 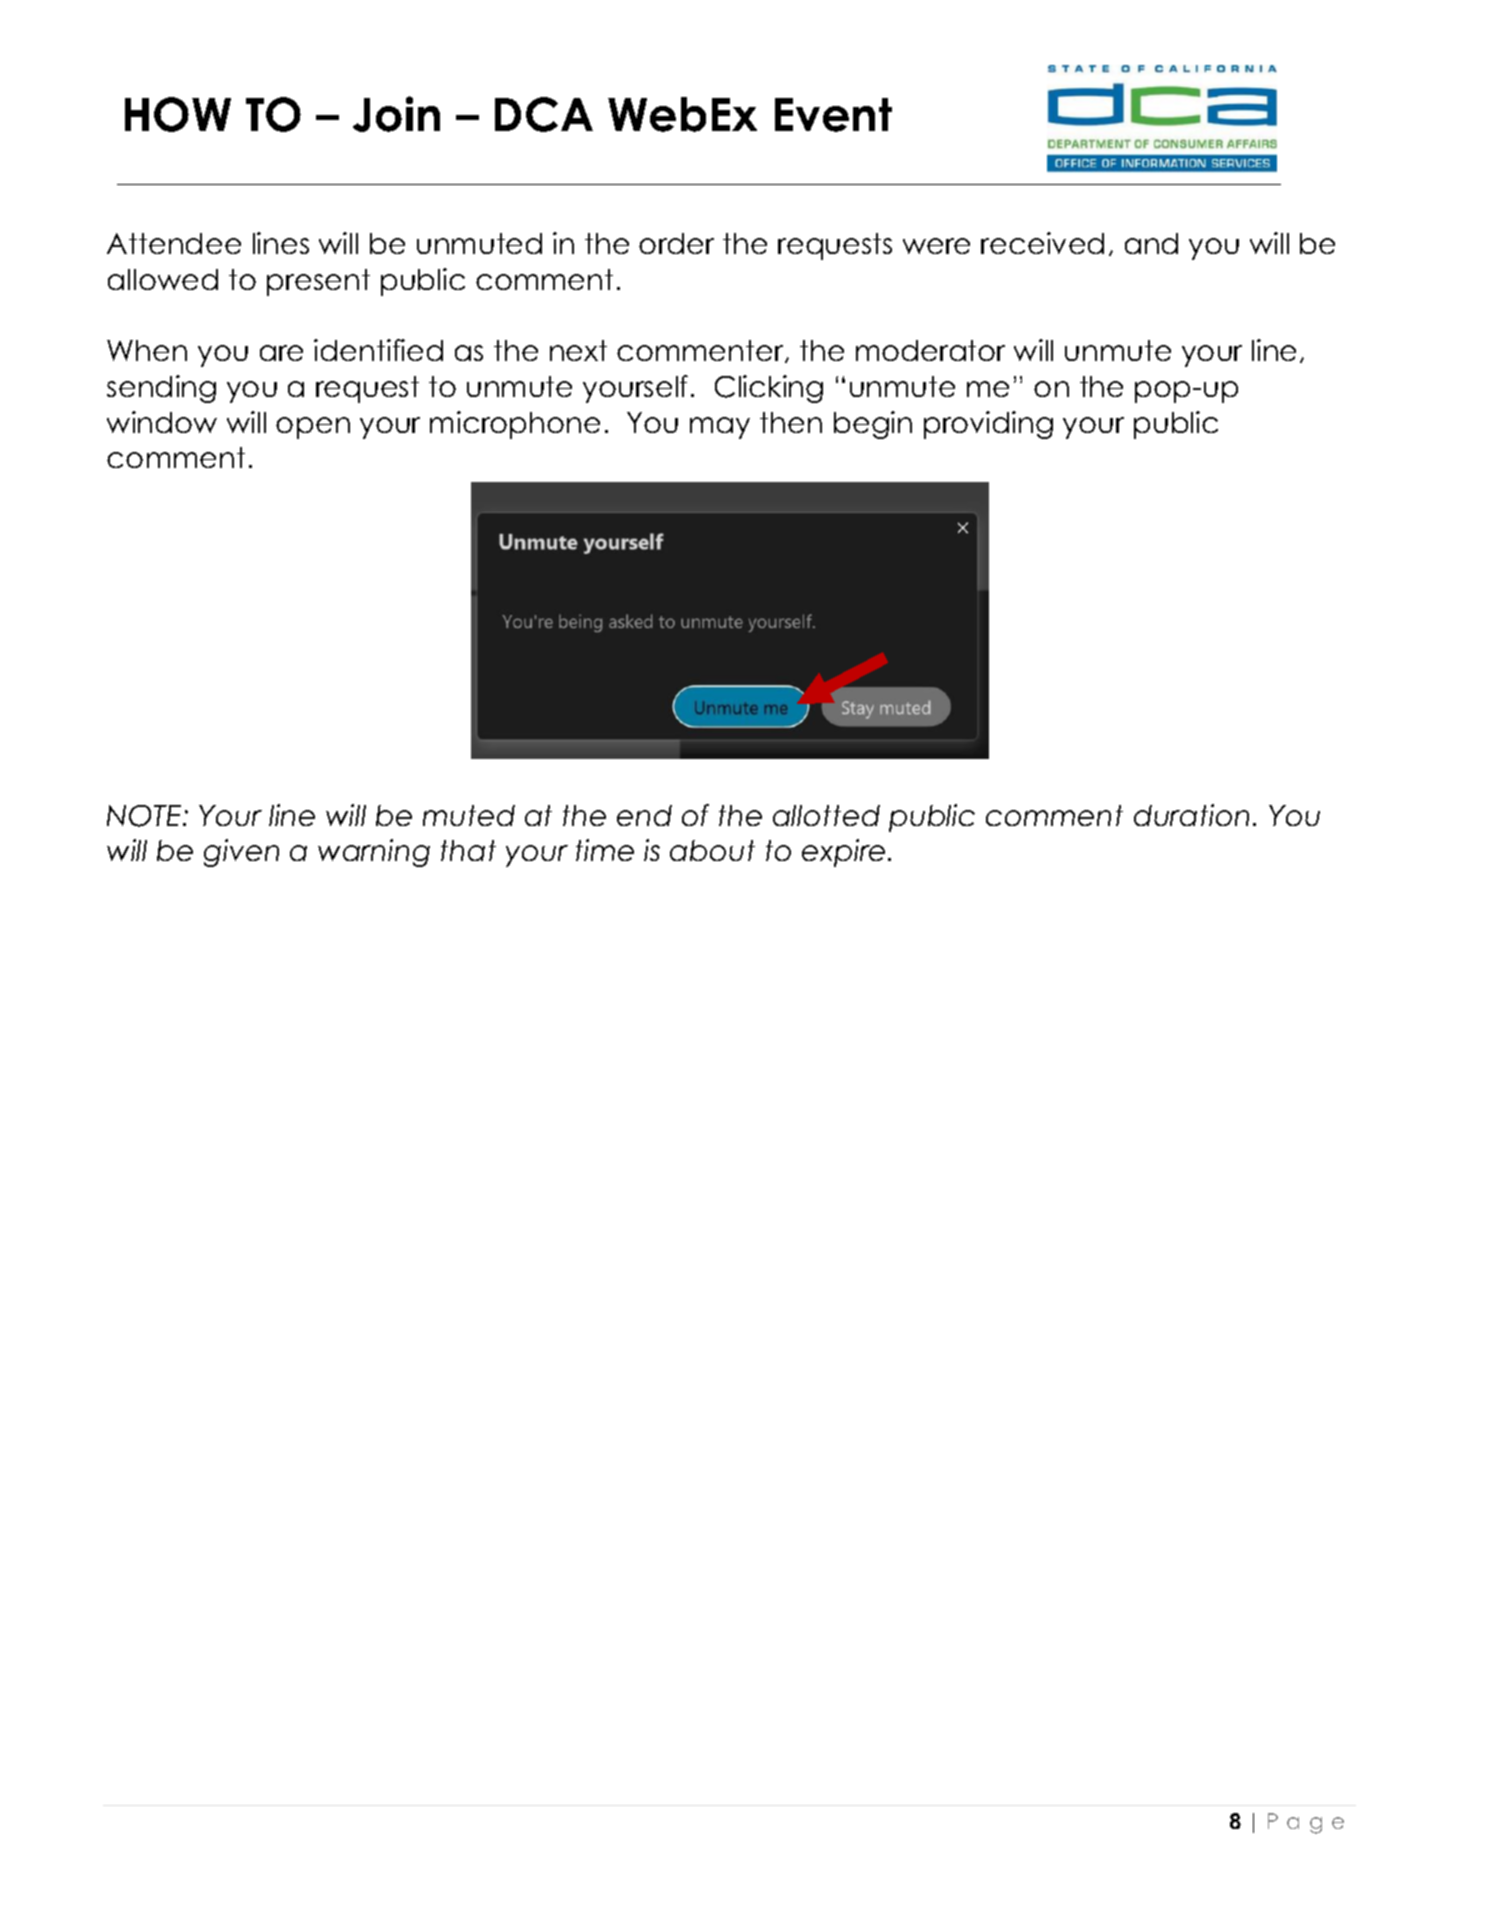 I want to click on DCA, so click(x=544, y=114).
